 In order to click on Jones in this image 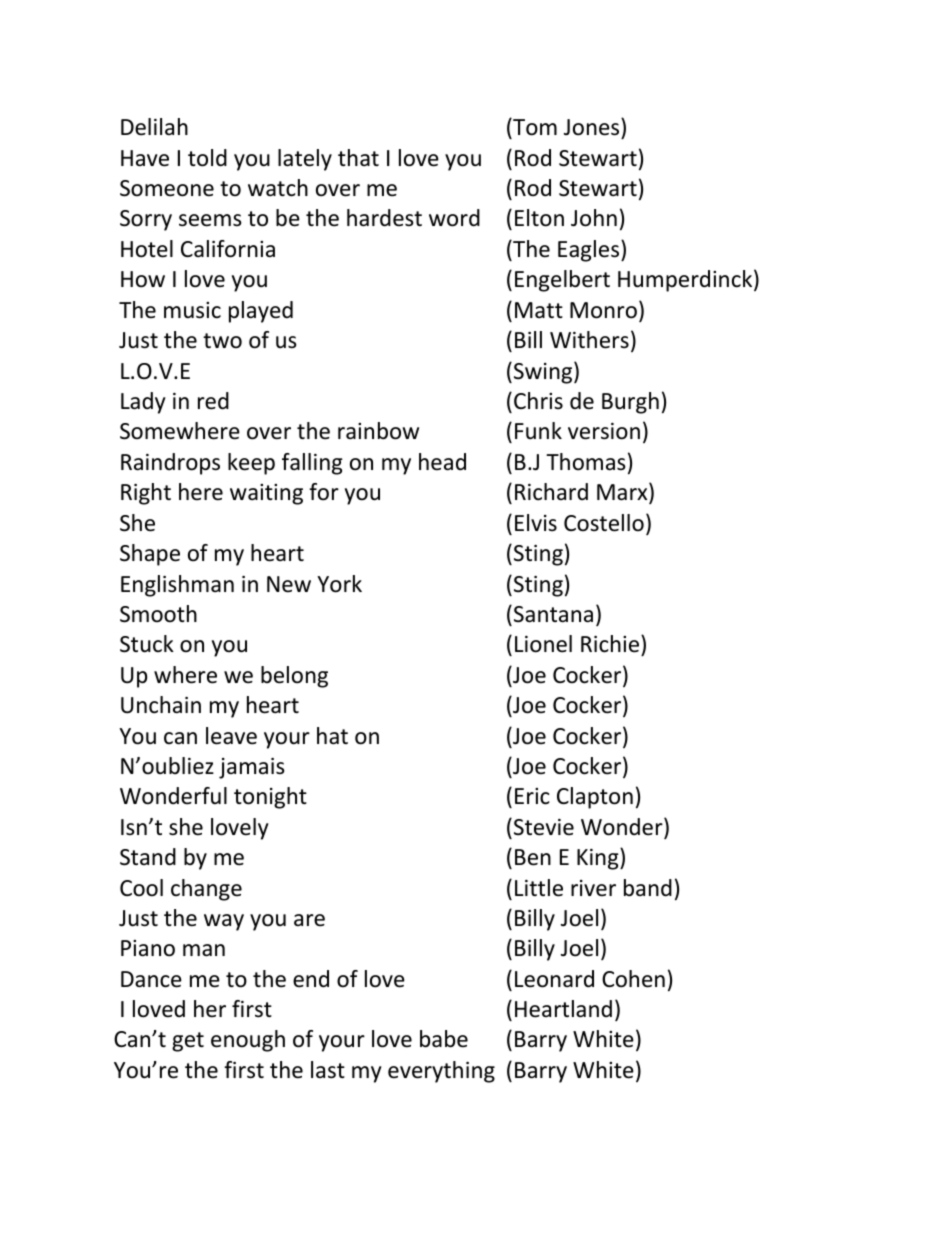, I will do `click(593, 127)`.
